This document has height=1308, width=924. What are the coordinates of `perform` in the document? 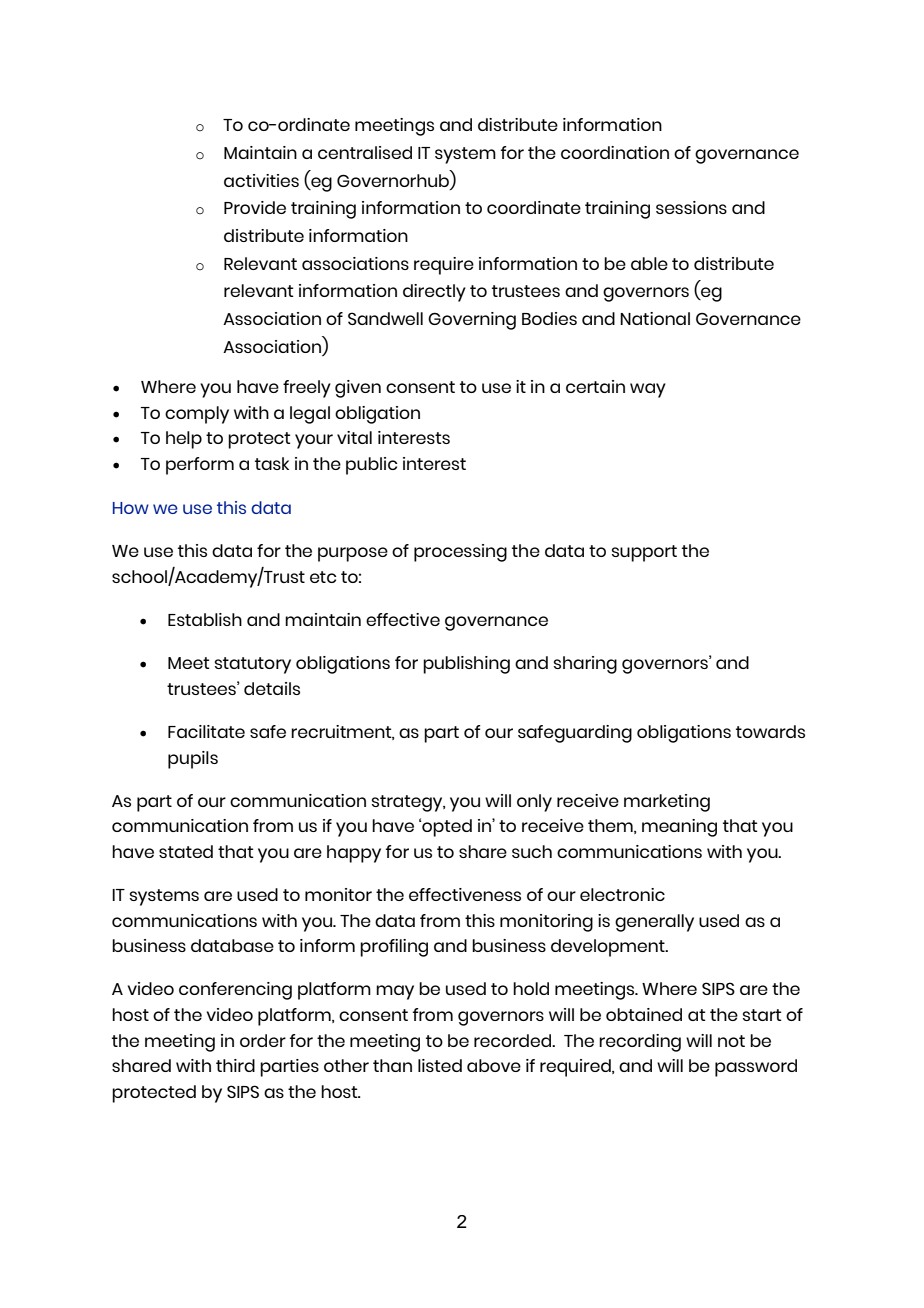 It's located at (200, 466).
